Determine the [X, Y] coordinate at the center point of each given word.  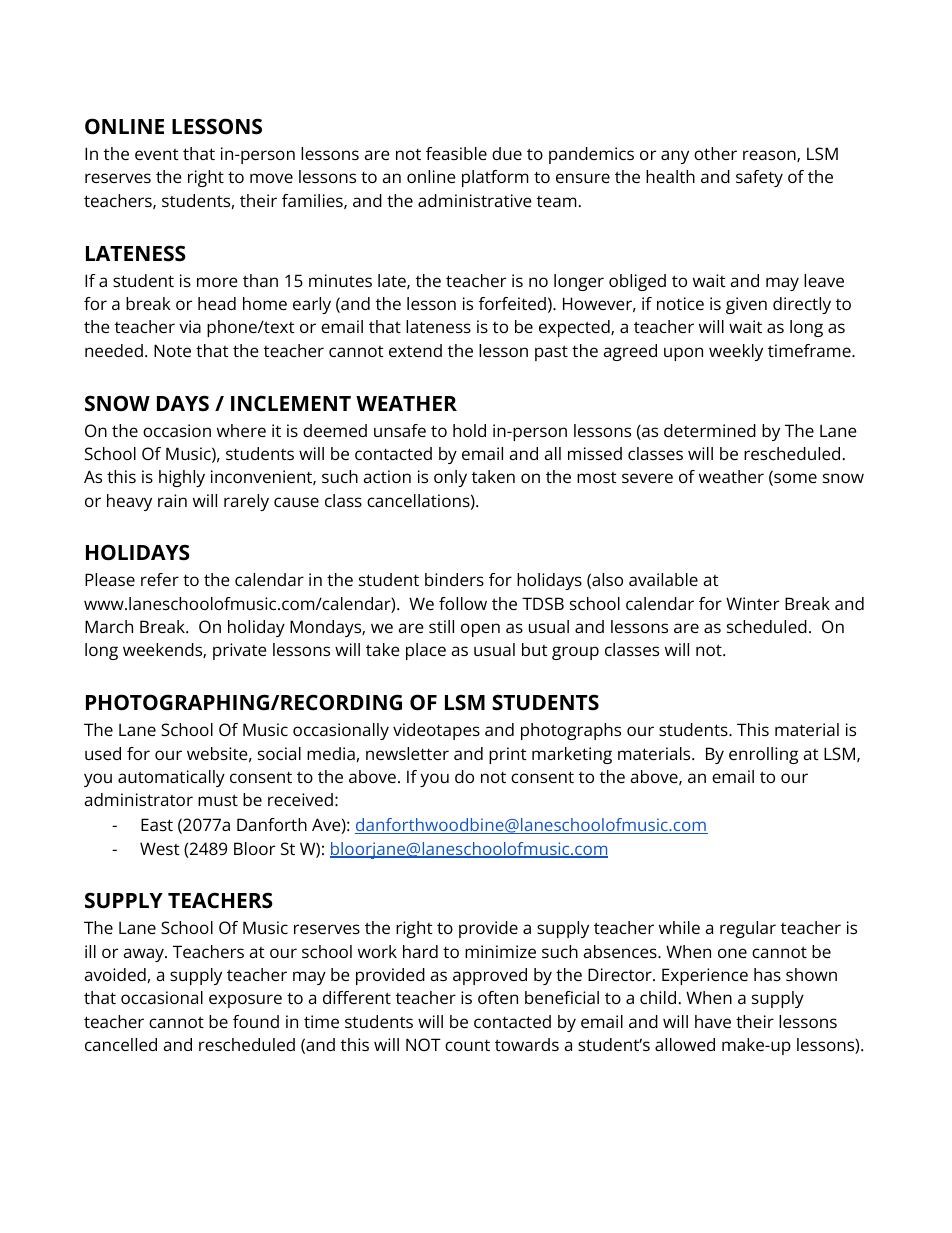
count [467, 1045]
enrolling [763, 755]
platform [495, 178]
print [508, 755]
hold [469, 430]
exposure [245, 1001]
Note [172, 350]
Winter [752, 603]
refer [160, 579]
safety [759, 178]
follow [463, 603]
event [157, 154]
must [218, 800]
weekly [736, 352]
